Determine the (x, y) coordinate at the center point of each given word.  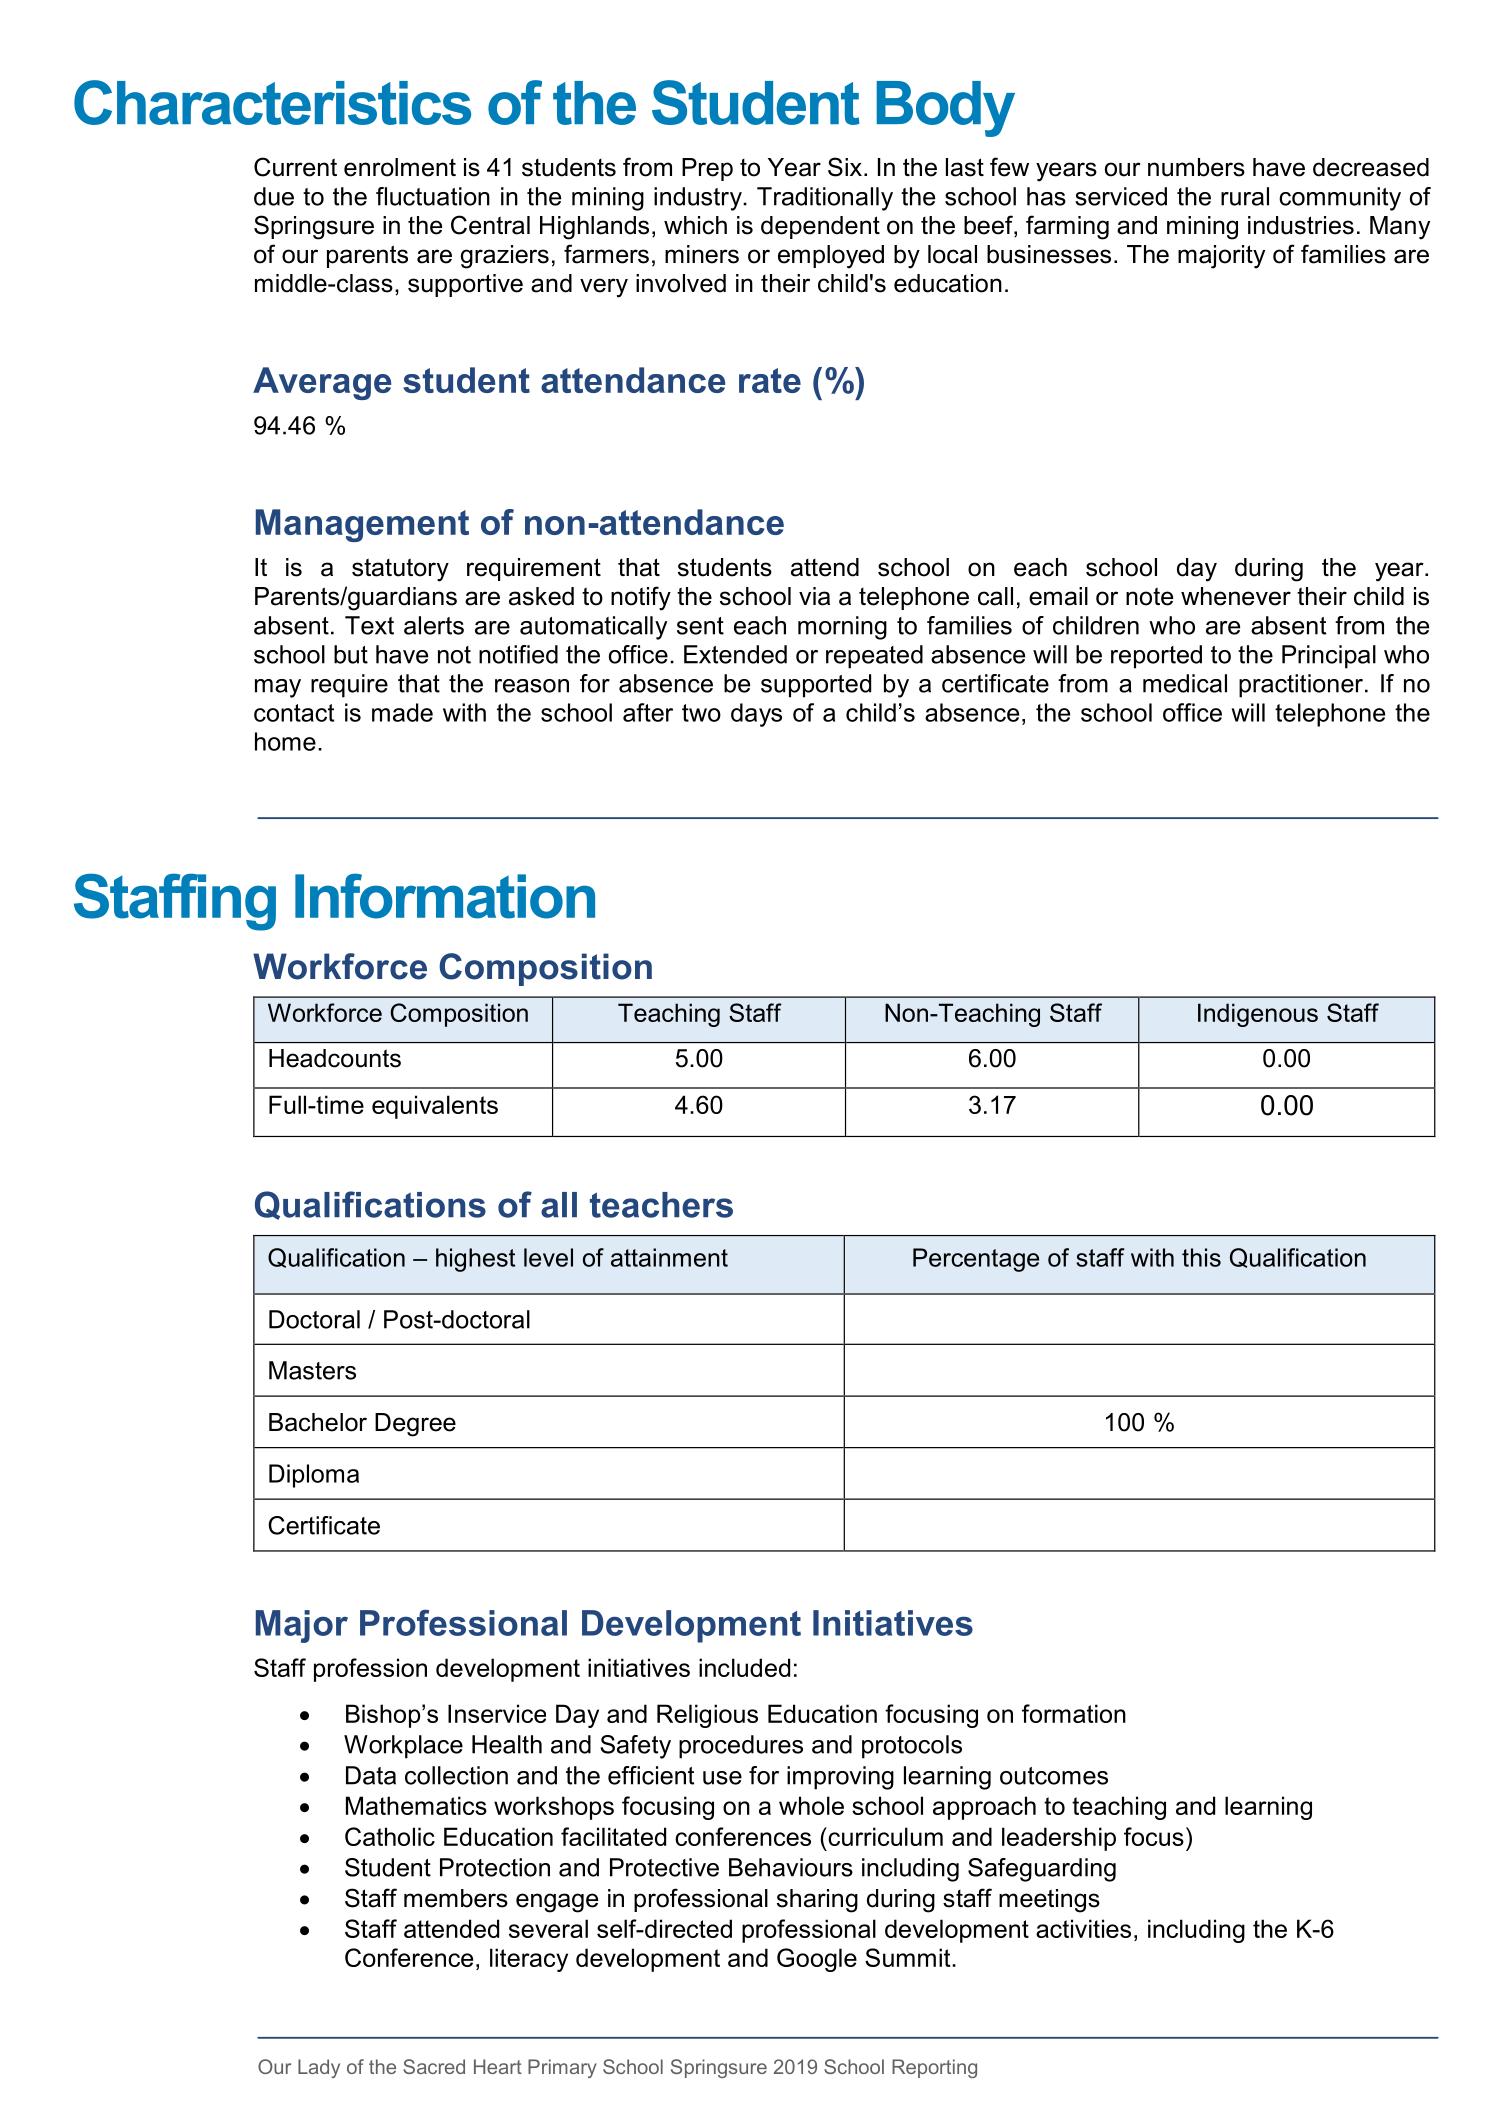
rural (1245, 196)
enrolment (400, 167)
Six (845, 167)
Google (817, 1960)
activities (1083, 1928)
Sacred (434, 2066)
